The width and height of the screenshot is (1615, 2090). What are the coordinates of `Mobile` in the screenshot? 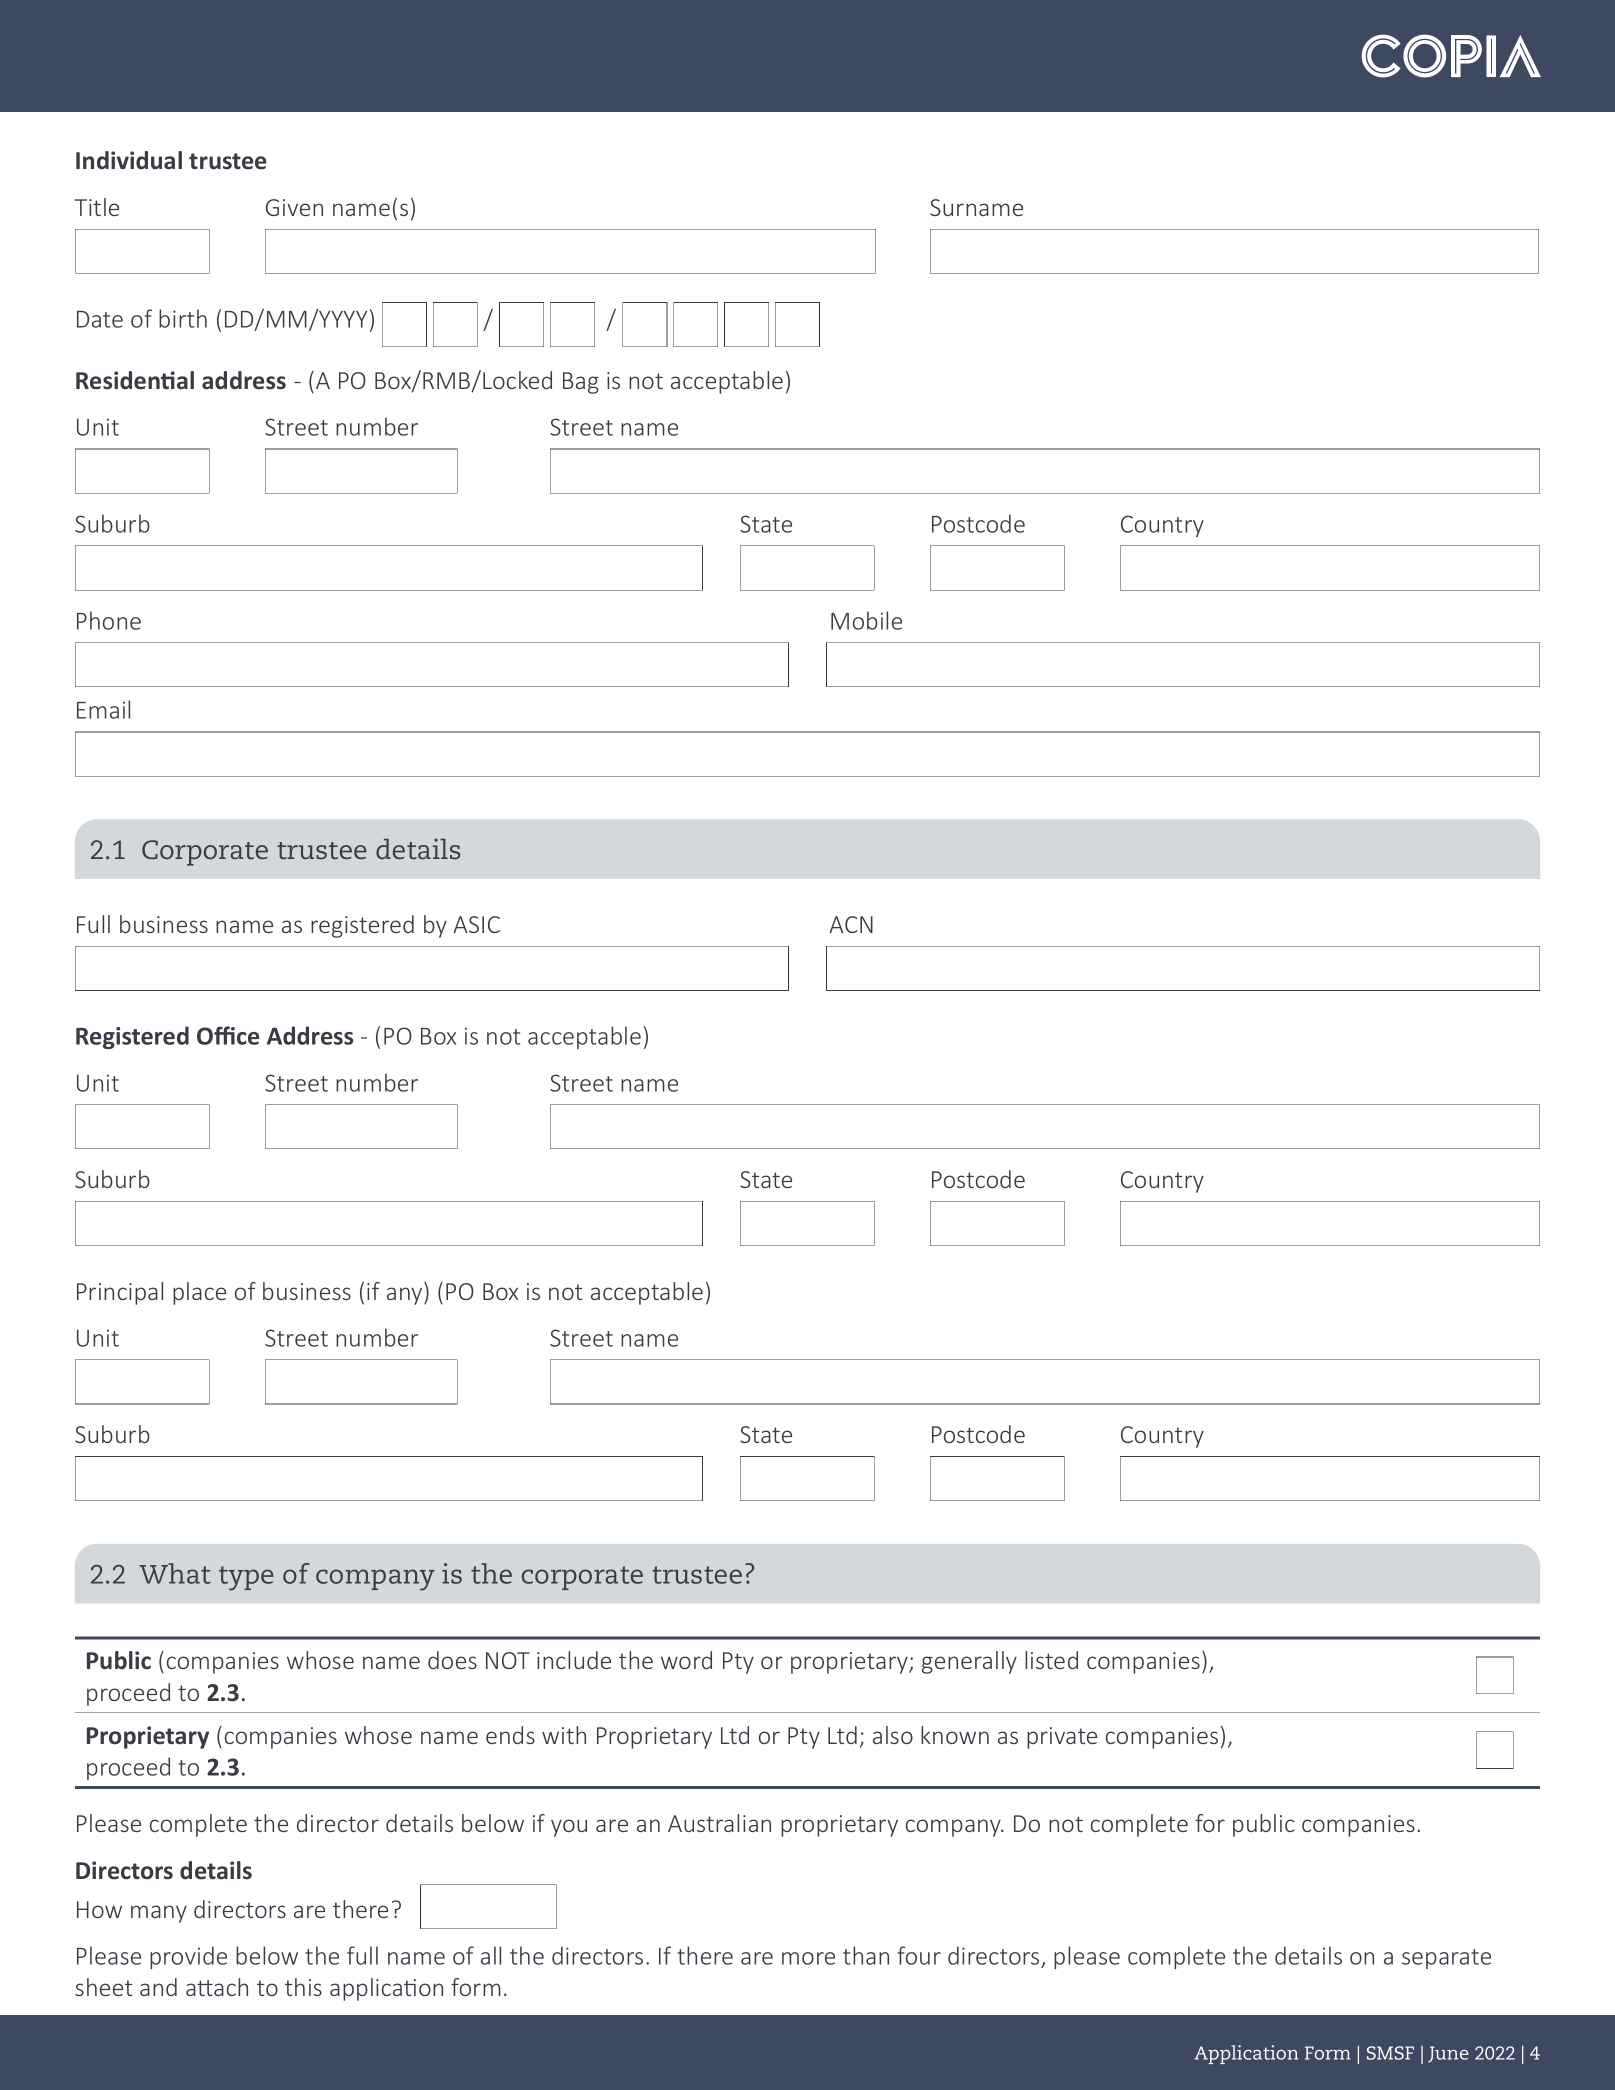 It's located at (866, 620).
